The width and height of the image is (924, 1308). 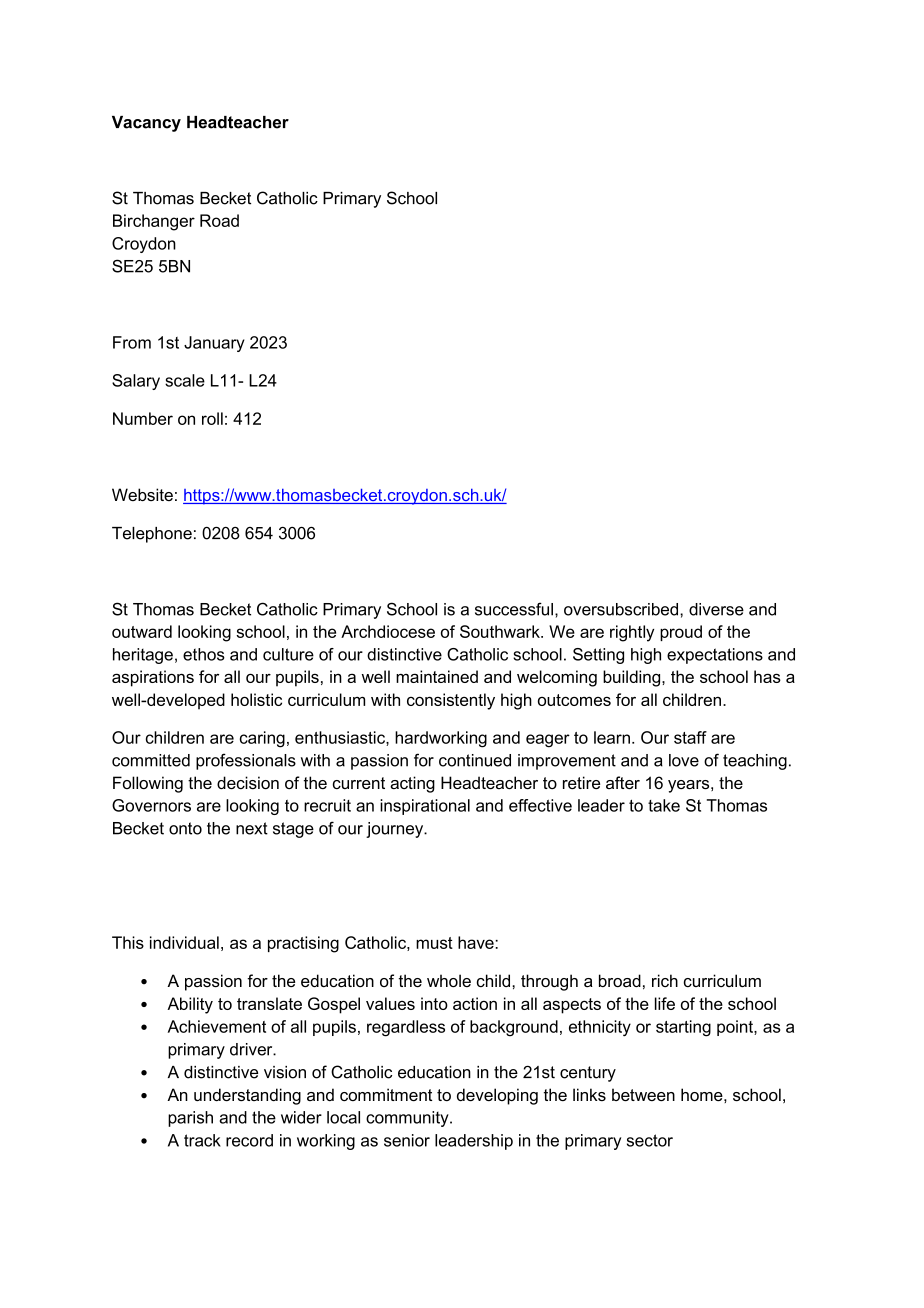 What do you see at coordinates (204, 654) in the image?
I see `ethos` at bounding box center [204, 654].
